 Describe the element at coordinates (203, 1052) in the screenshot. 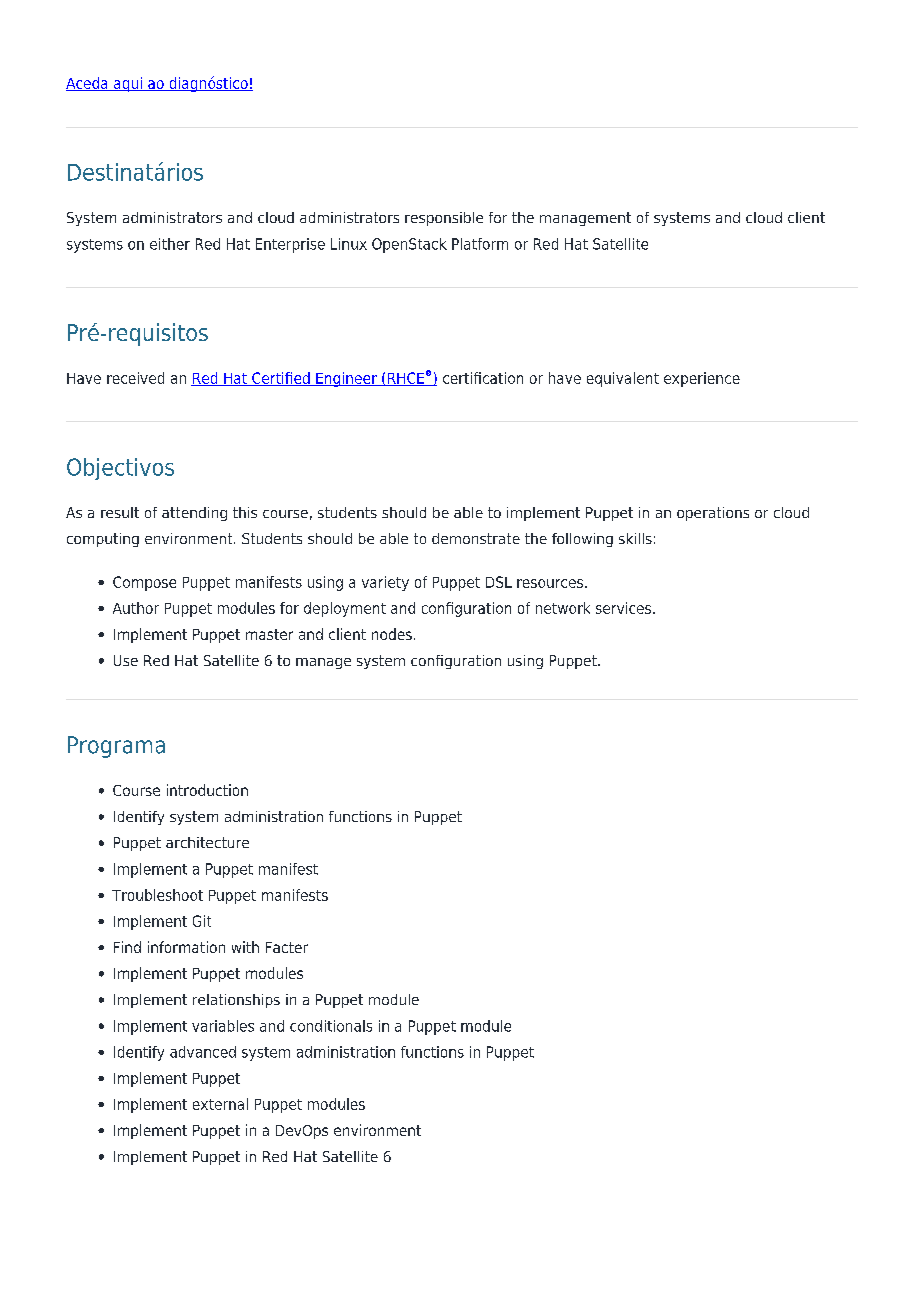

I see `advanced` at that location.
